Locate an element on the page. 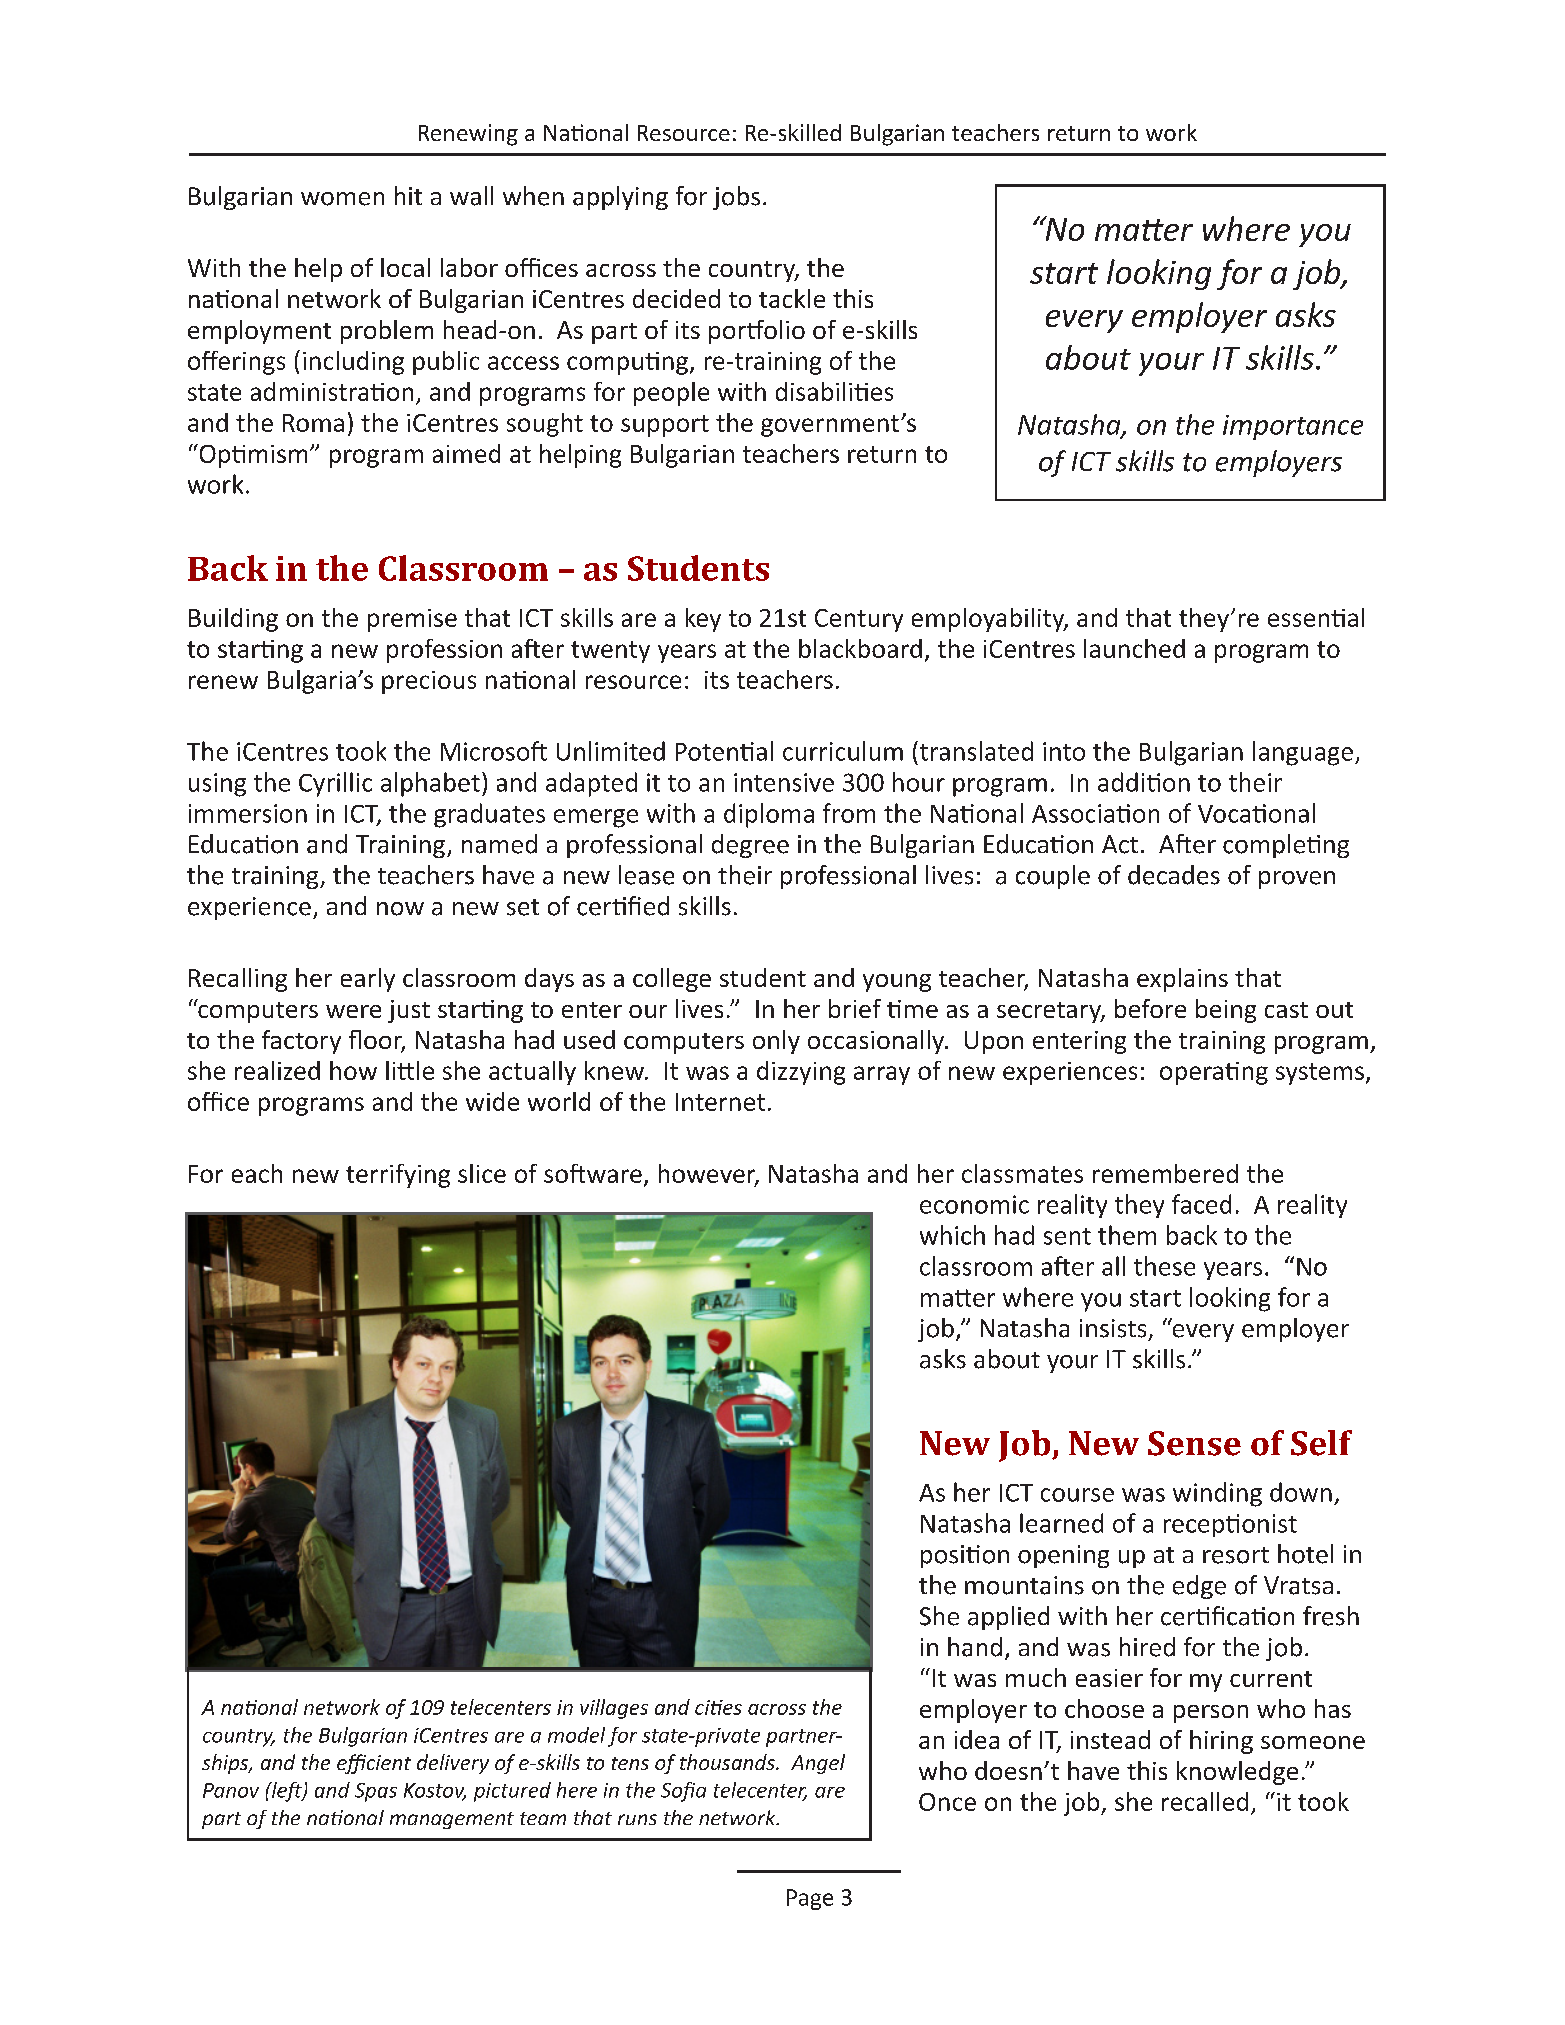 This image has height=2025, width=1565. operating is located at coordinates (1214, 1073).
